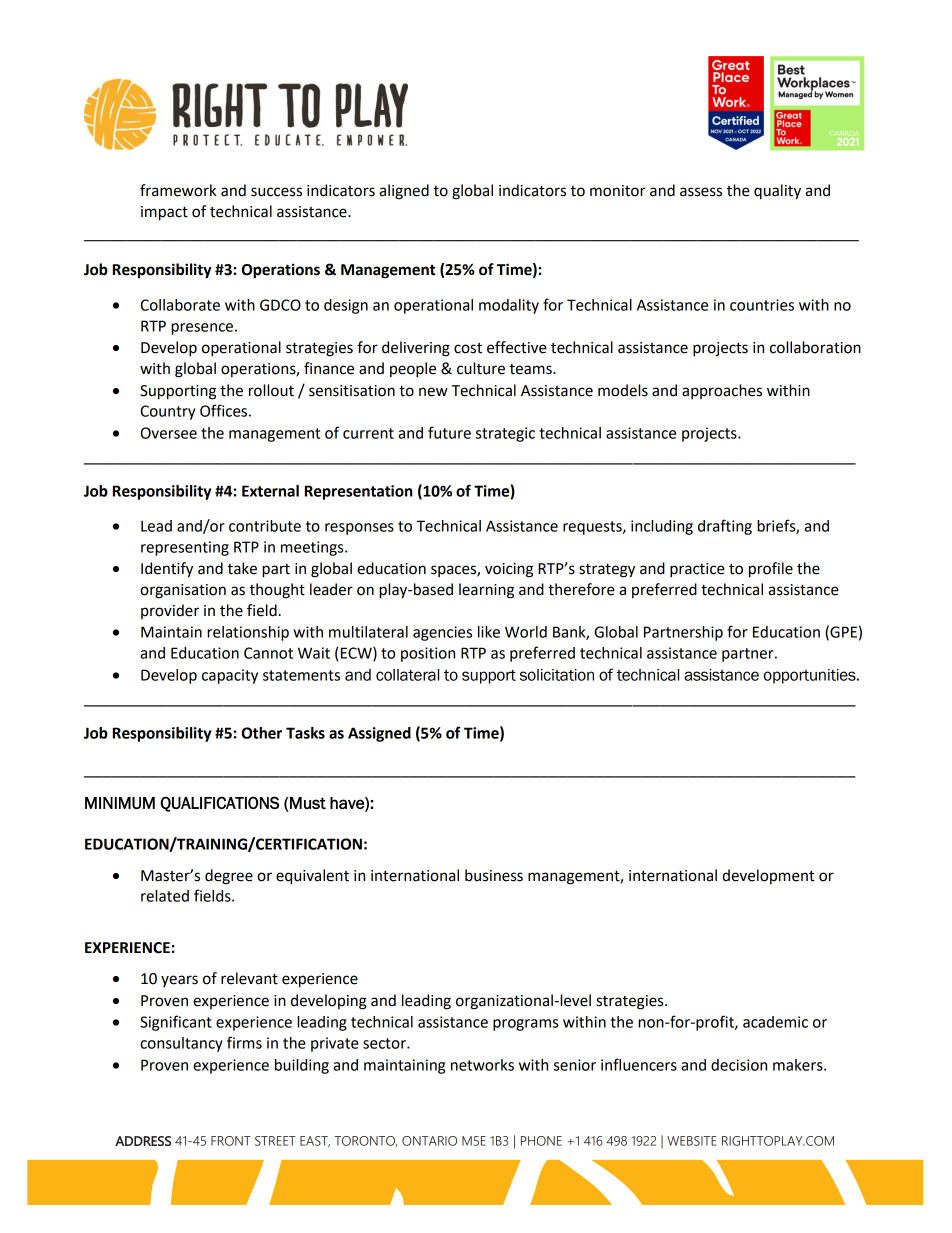 This screenshot has width=952, height=1233. What do you see at coordinates (231, 1141) in the screenshot?
I see `FRONT` at bounding box center [231, 1141].
